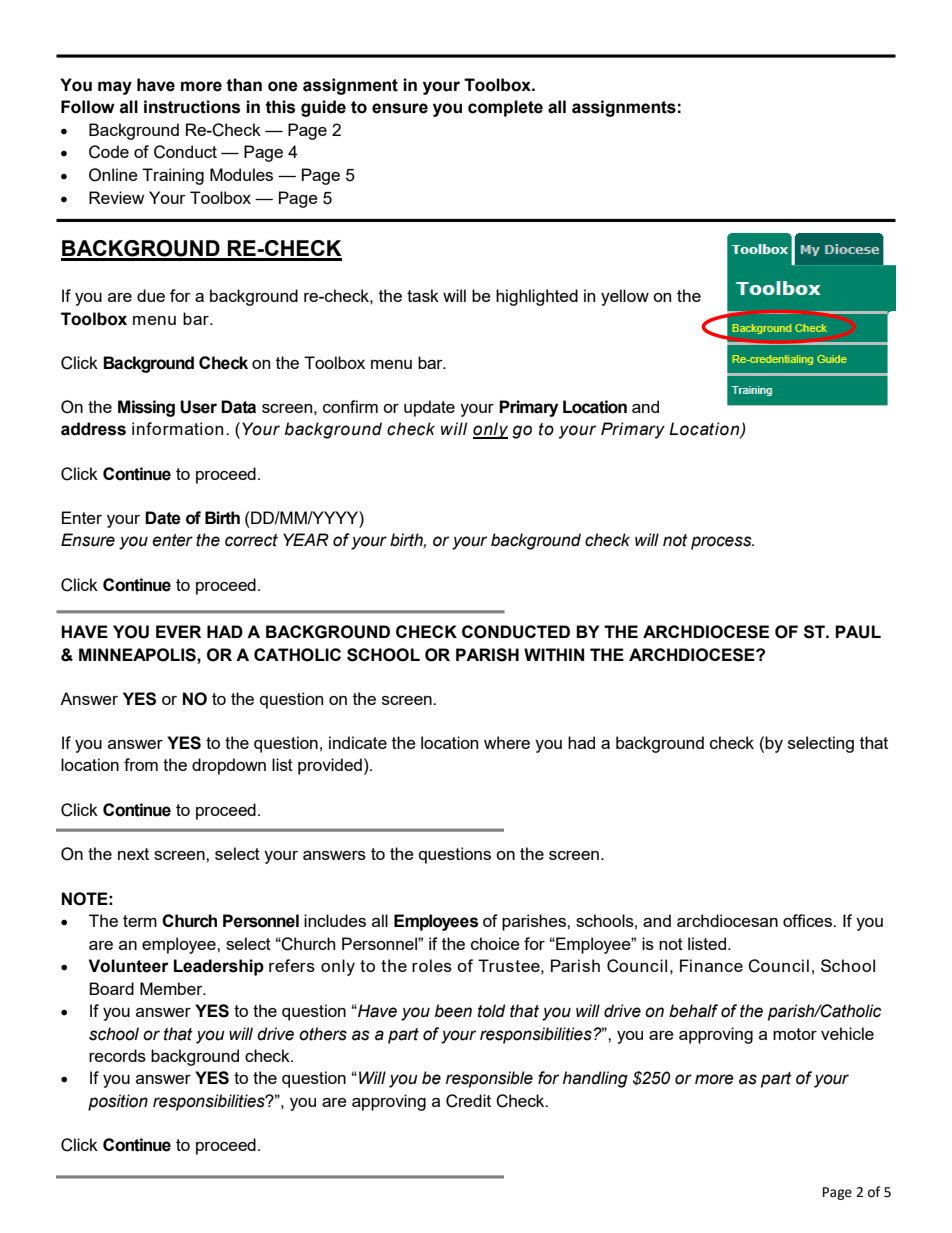  I want to click on highlighted, so click(537, 297).
